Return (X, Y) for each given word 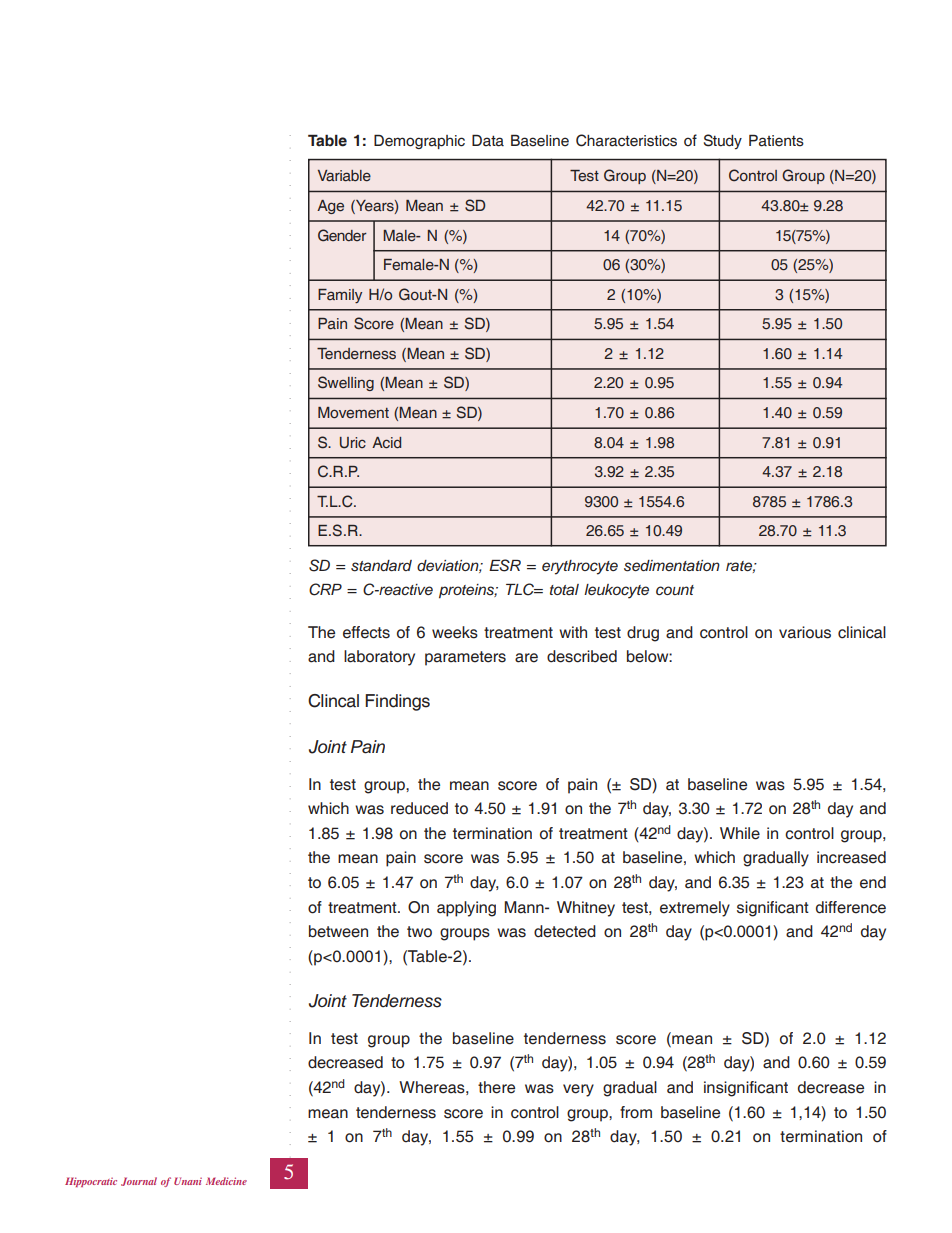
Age (330, 207)
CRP (325, 589)
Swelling (346, 383)
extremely (695, 909)
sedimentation (672, 566)
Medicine (226, 1181)
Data (488, 140)
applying (466, 909)
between (338, 931)
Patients (776, 140)
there (496, 1087)
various (805, 632)
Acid (386, 443)
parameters (465, 658)
